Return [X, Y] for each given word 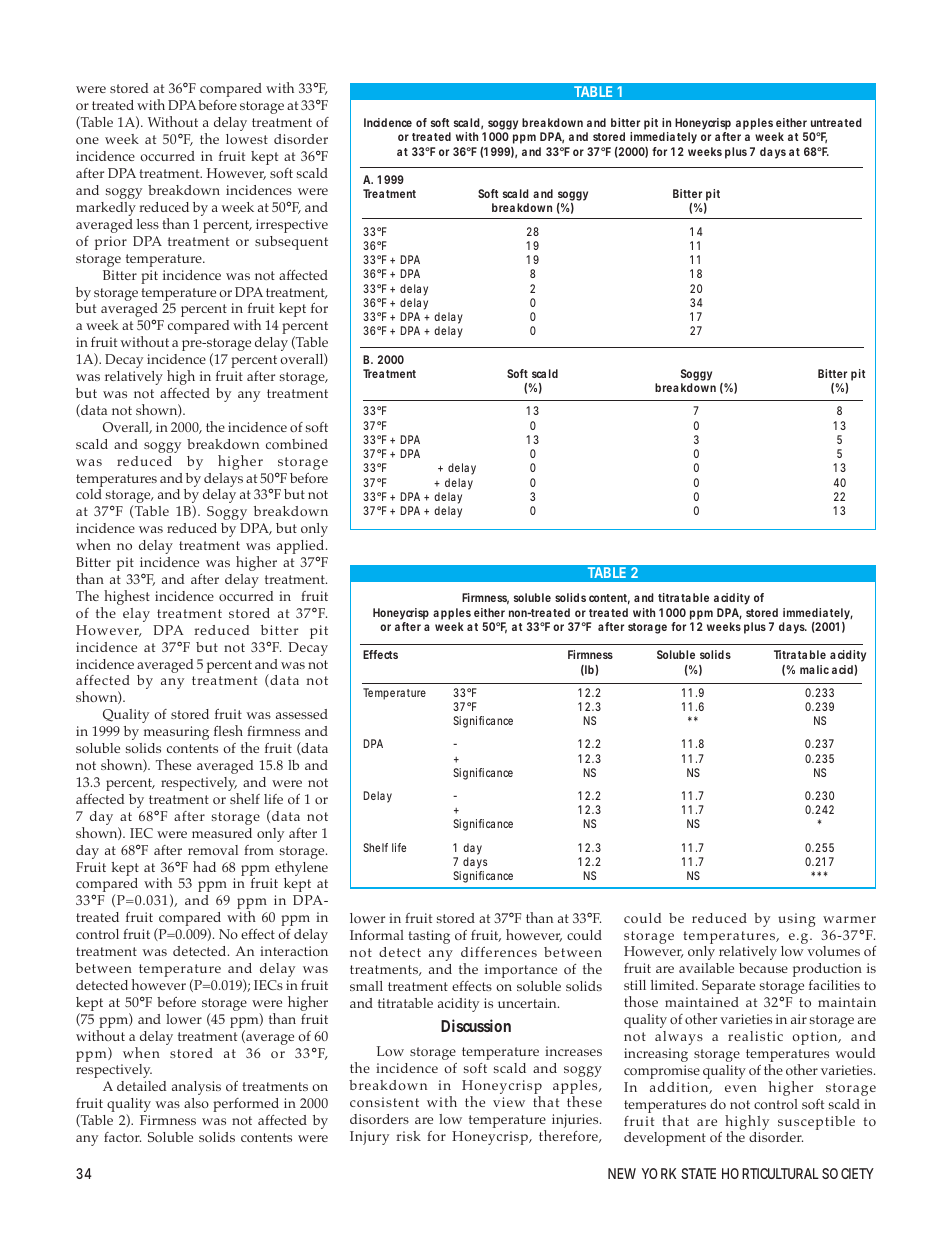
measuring [176, 733]
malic [814, 669]
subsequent [291, 243]
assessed [302, 714]
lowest [247, 139]
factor [122, 1137]
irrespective [292, 226]
